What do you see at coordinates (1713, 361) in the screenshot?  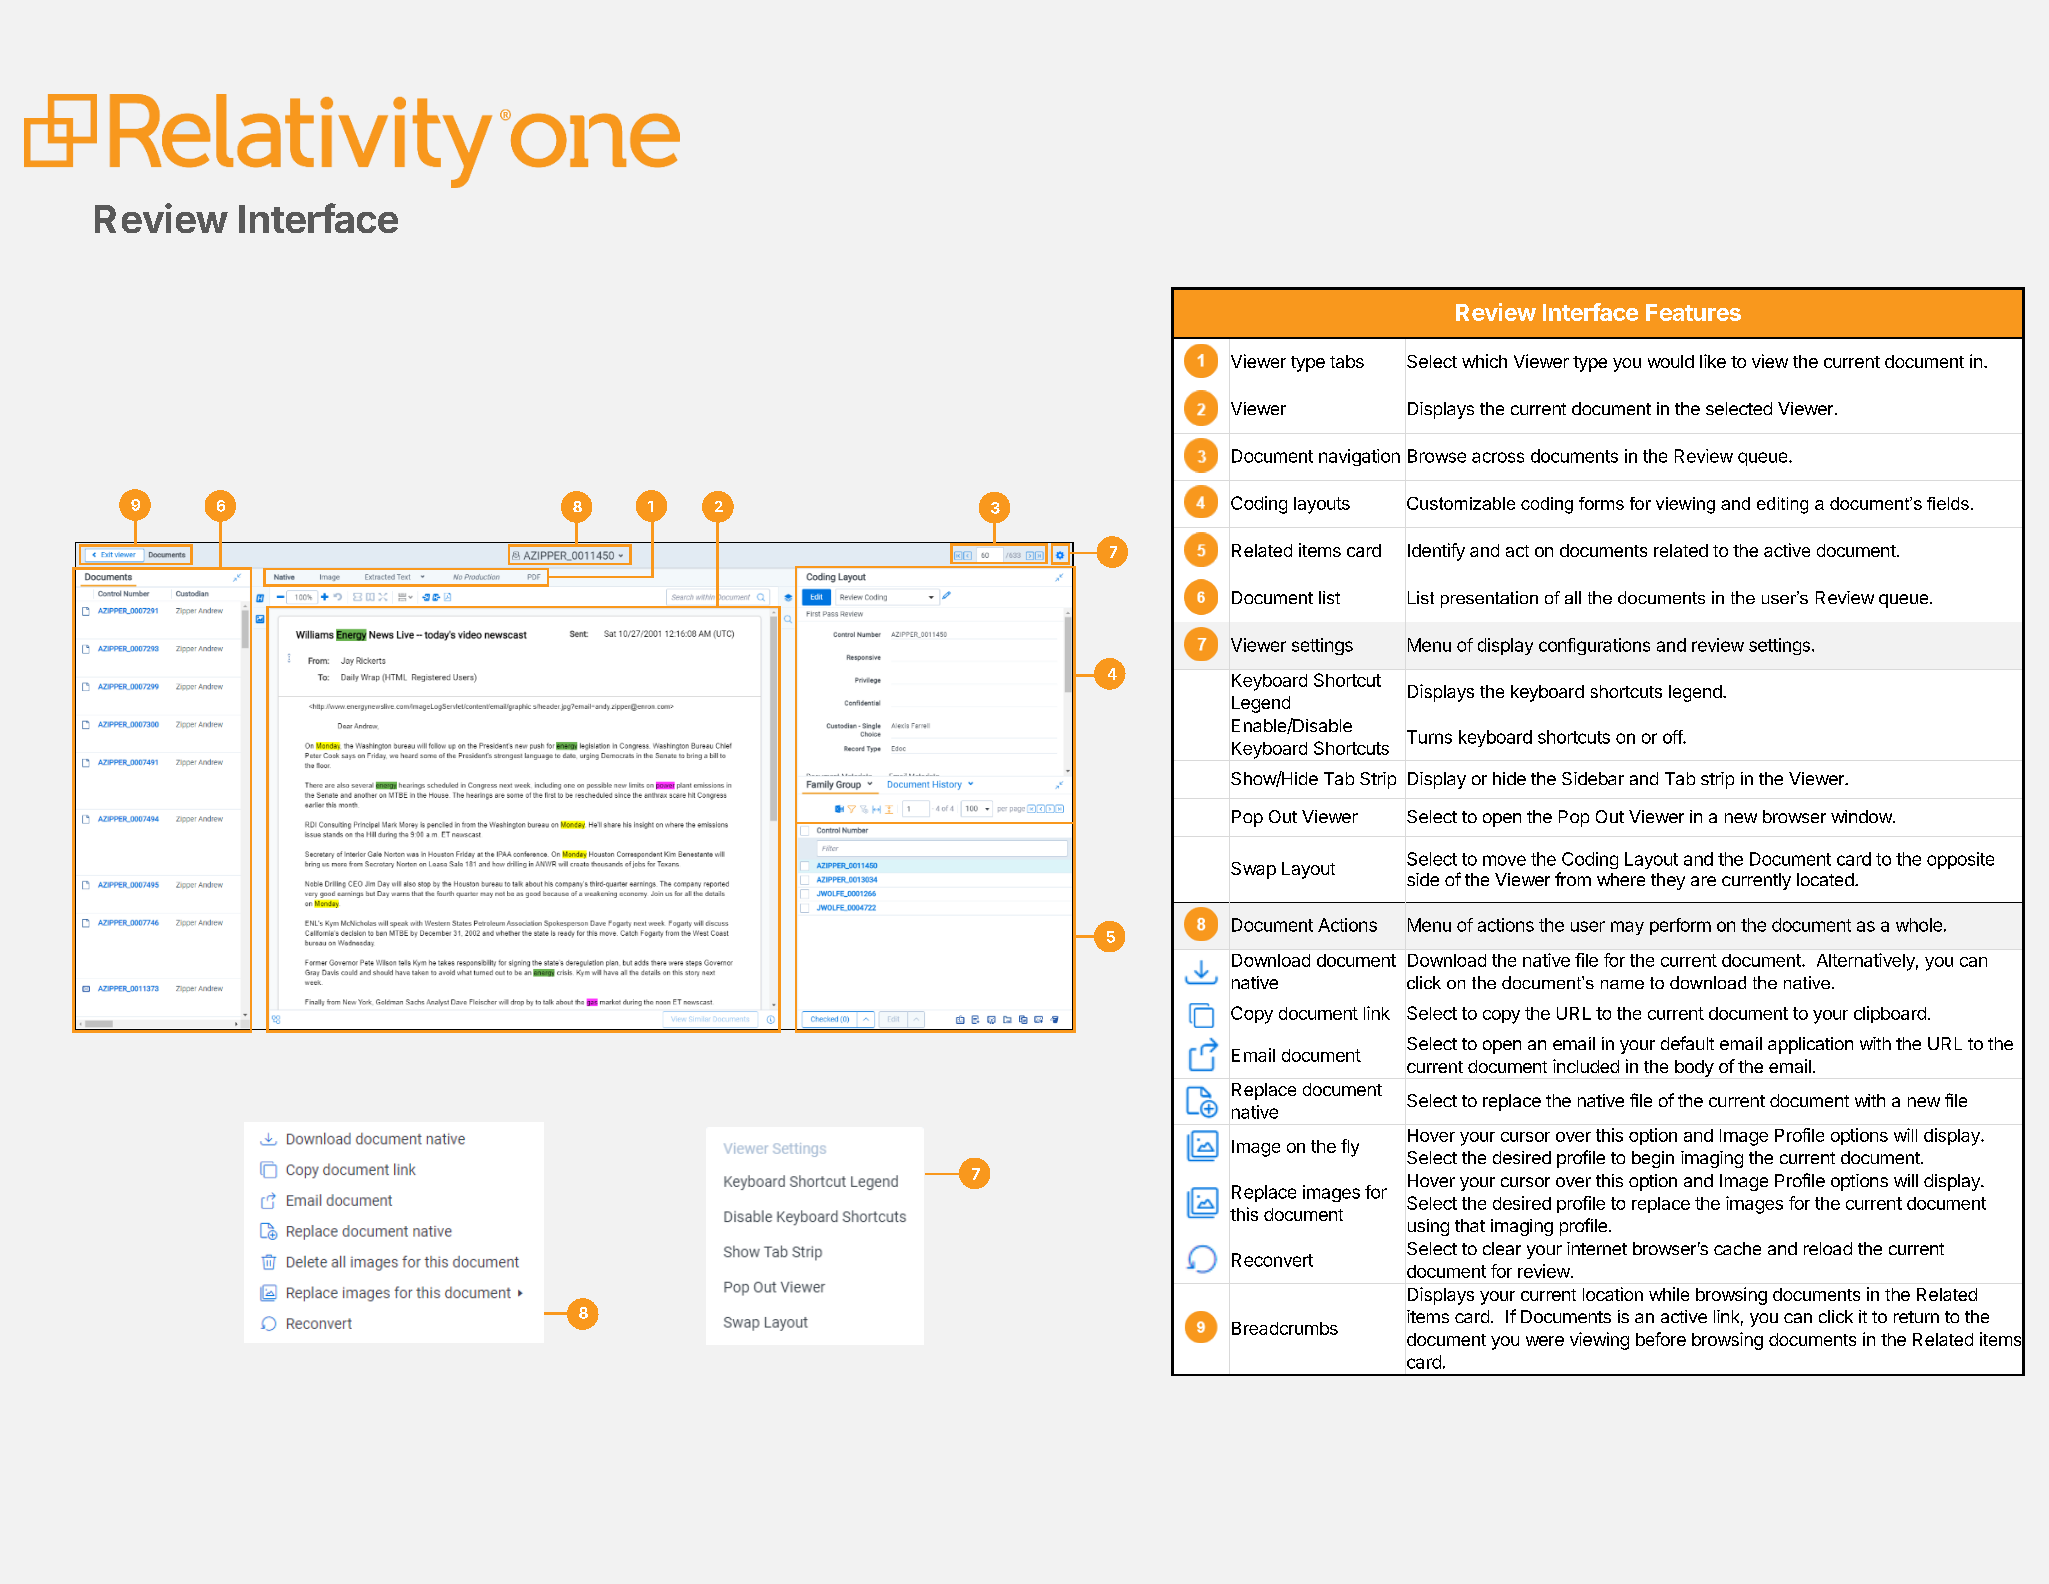 I see `like` at bounding box center [1713, 361].
